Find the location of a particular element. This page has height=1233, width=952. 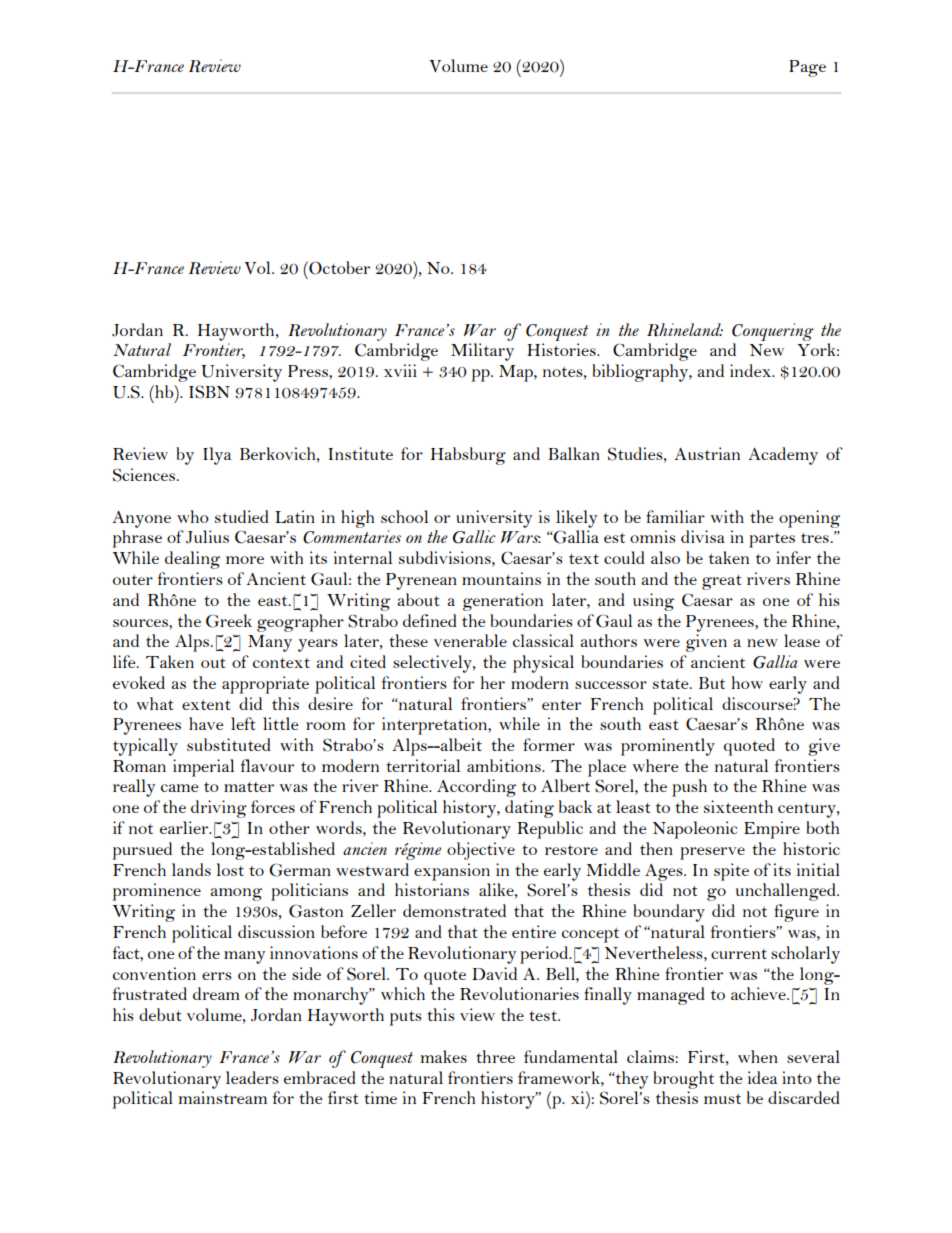

three is located at coordinates (495, 1056).
